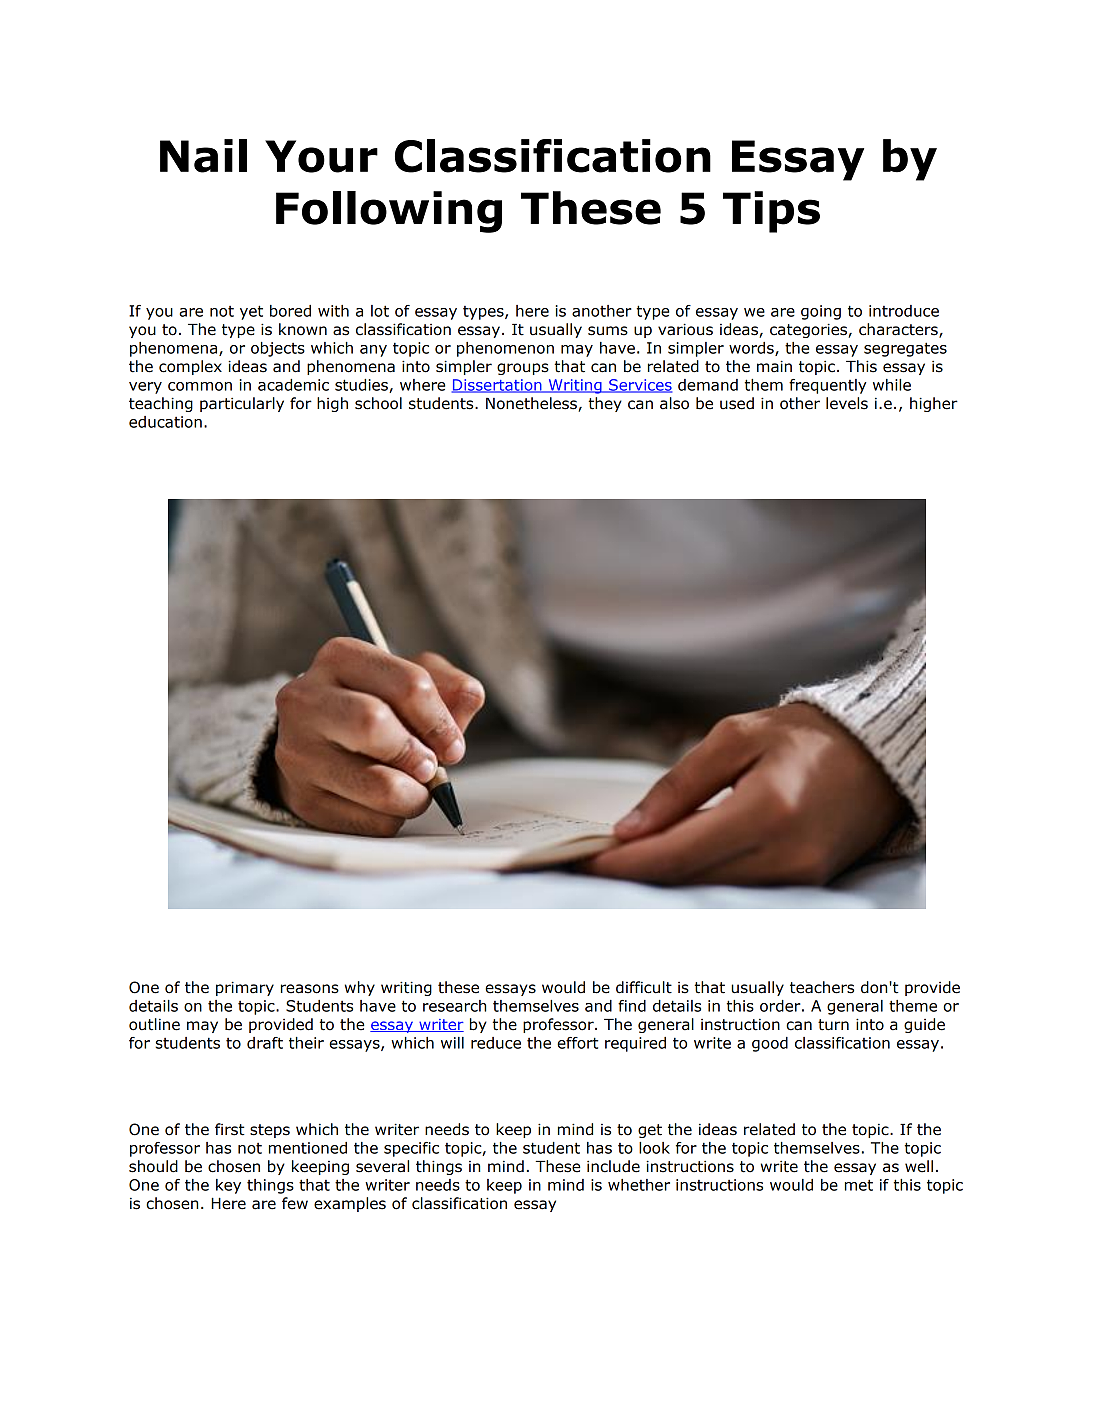 Image resolution: width=1094 pixels, height=1415 pixels. What do you see at coordinates (532, 404) in the document?
I see `Nonetheless` at bounding box center [532, 404].
